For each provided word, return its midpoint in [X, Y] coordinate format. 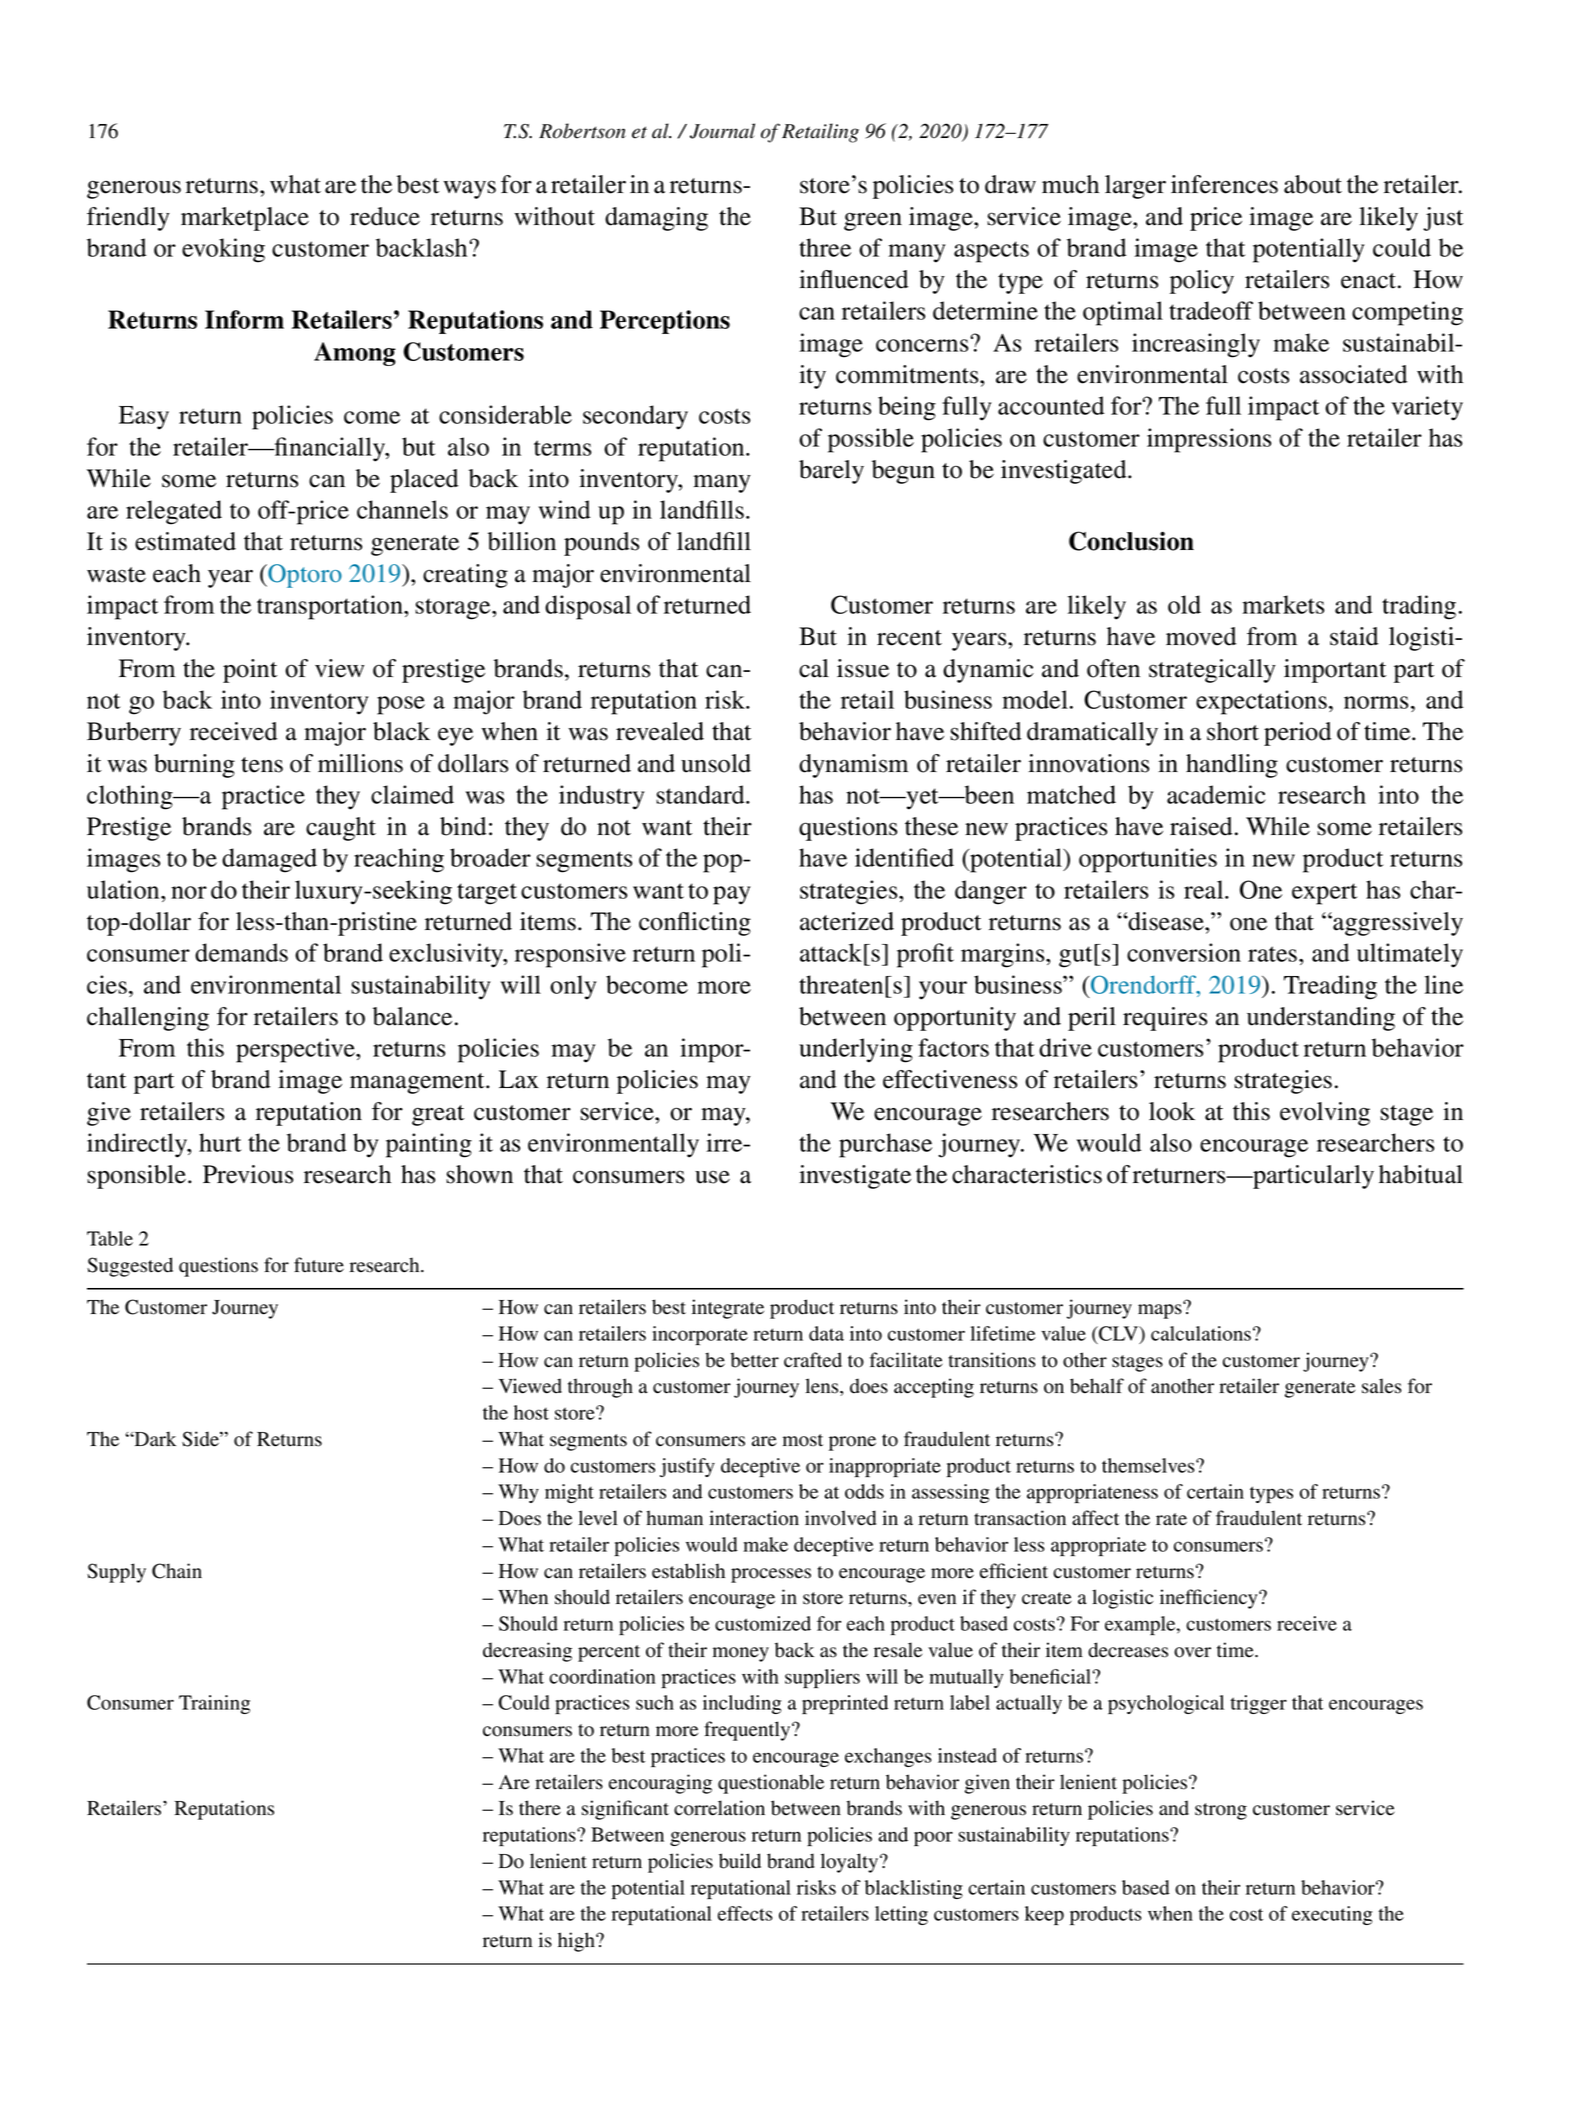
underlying [856, 1050]
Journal [722, 131]
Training [214, 1704]
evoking [223, 250]
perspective [296, 1050]
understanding [1321, 1019]
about [1313, 184]
